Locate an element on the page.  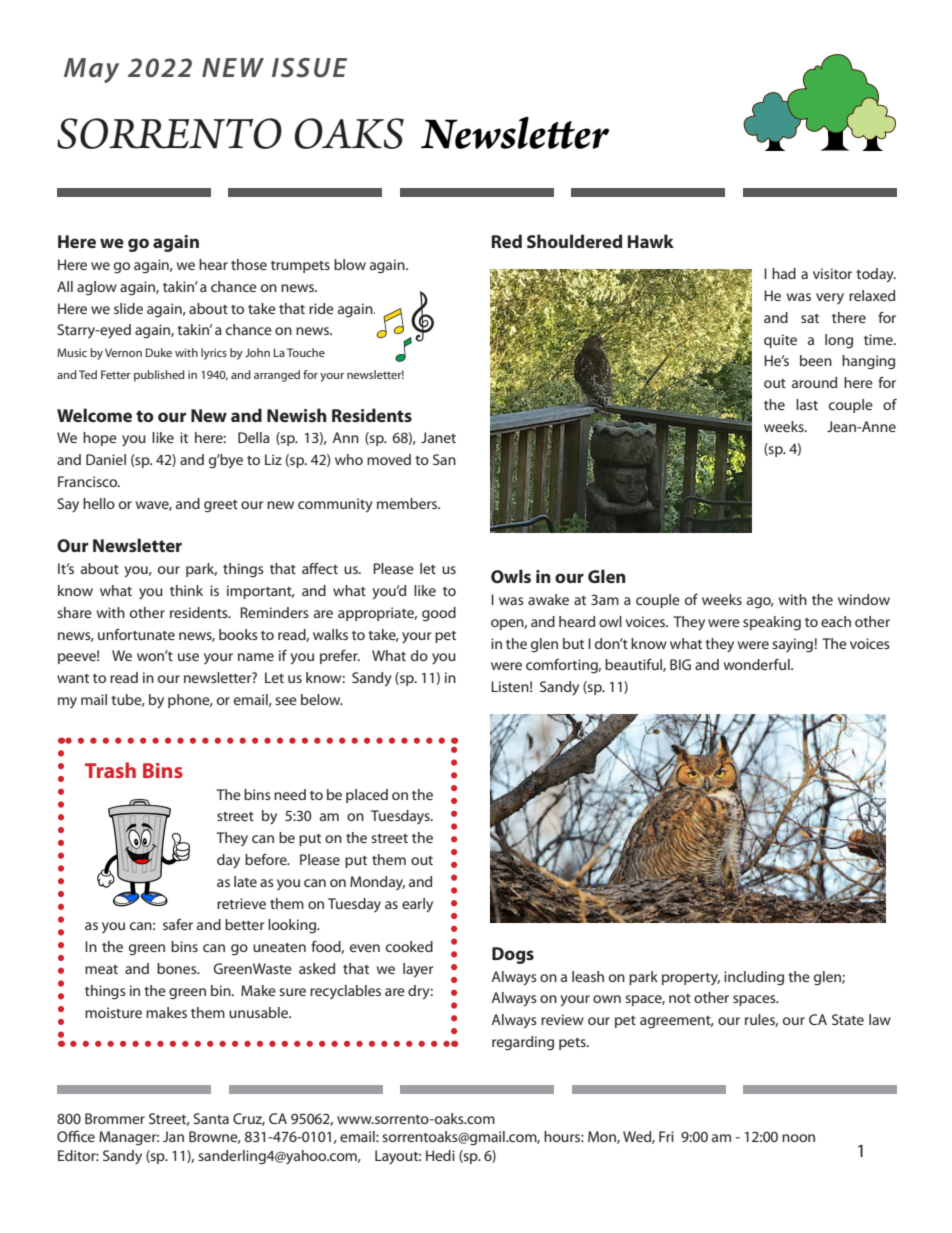
regarding is located at coordinates (523, 1043).
